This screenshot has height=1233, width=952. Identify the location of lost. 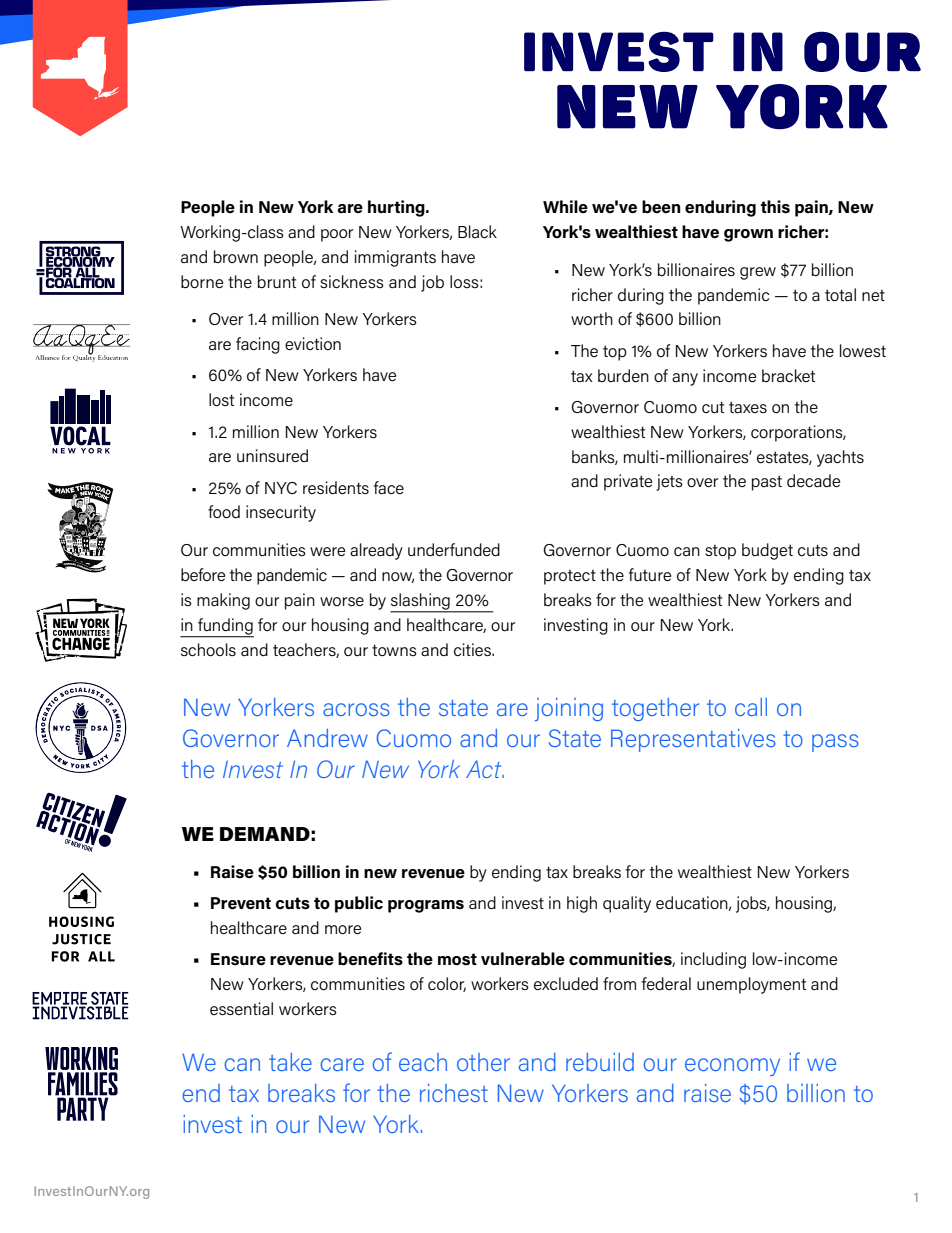
(221, 400).
